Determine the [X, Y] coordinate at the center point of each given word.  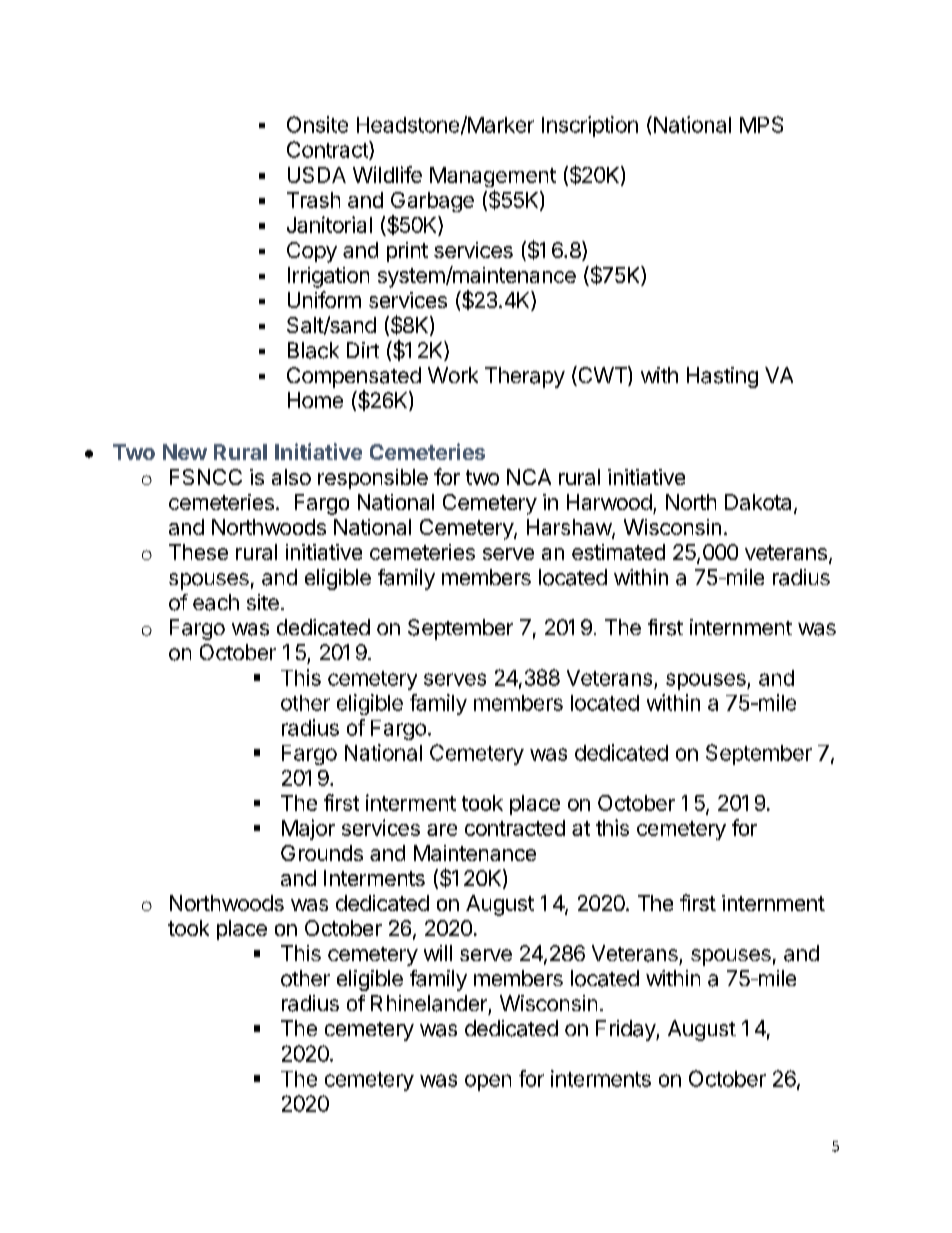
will [438, 953]
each [216, 602]
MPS [761, 124]
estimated [618, 552]
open [488, 1082]
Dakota [758, 502]
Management [493, 177]
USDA [317, 175]
